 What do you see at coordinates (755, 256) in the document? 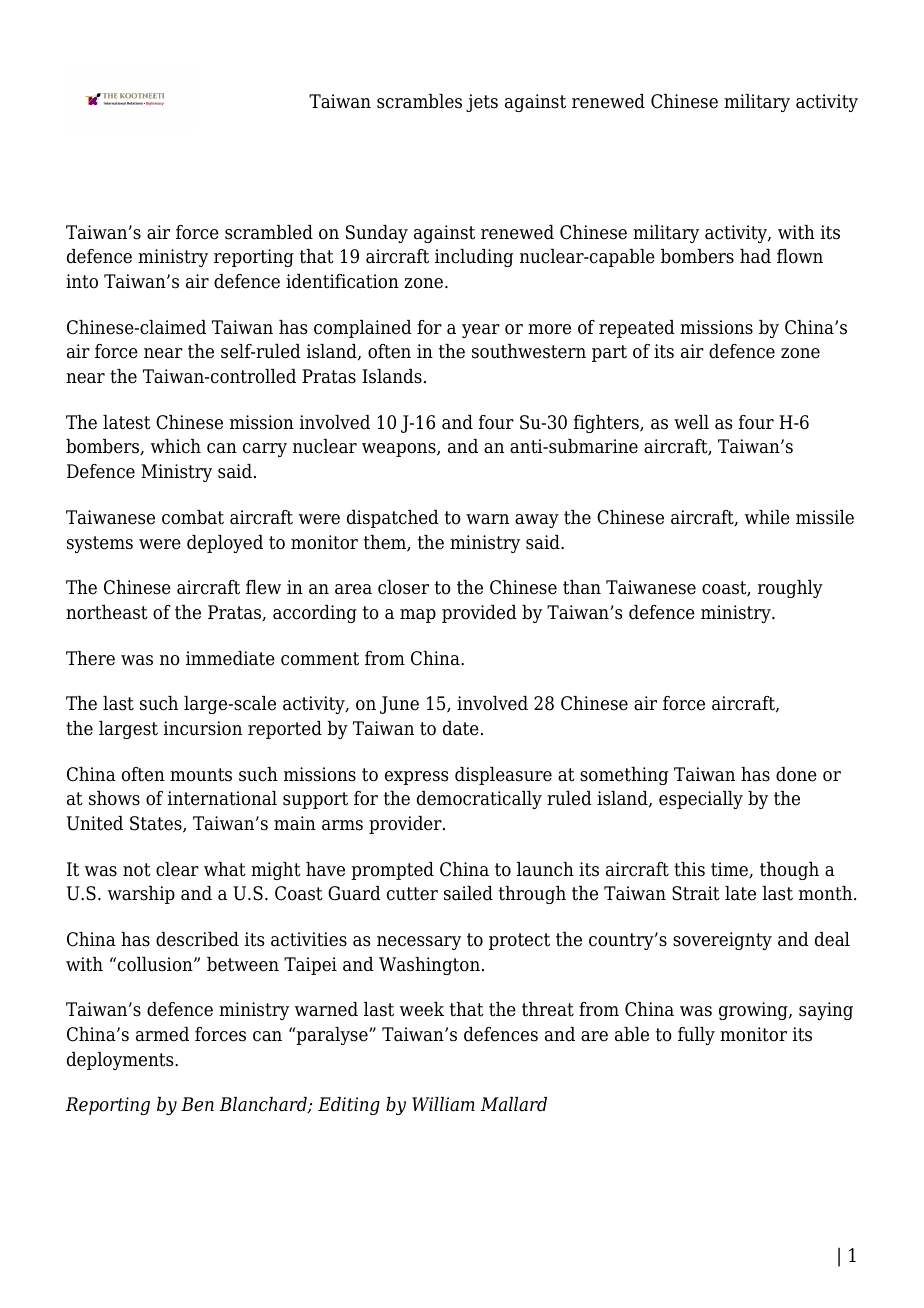
I see `had` at bounding box center [755, 256].
